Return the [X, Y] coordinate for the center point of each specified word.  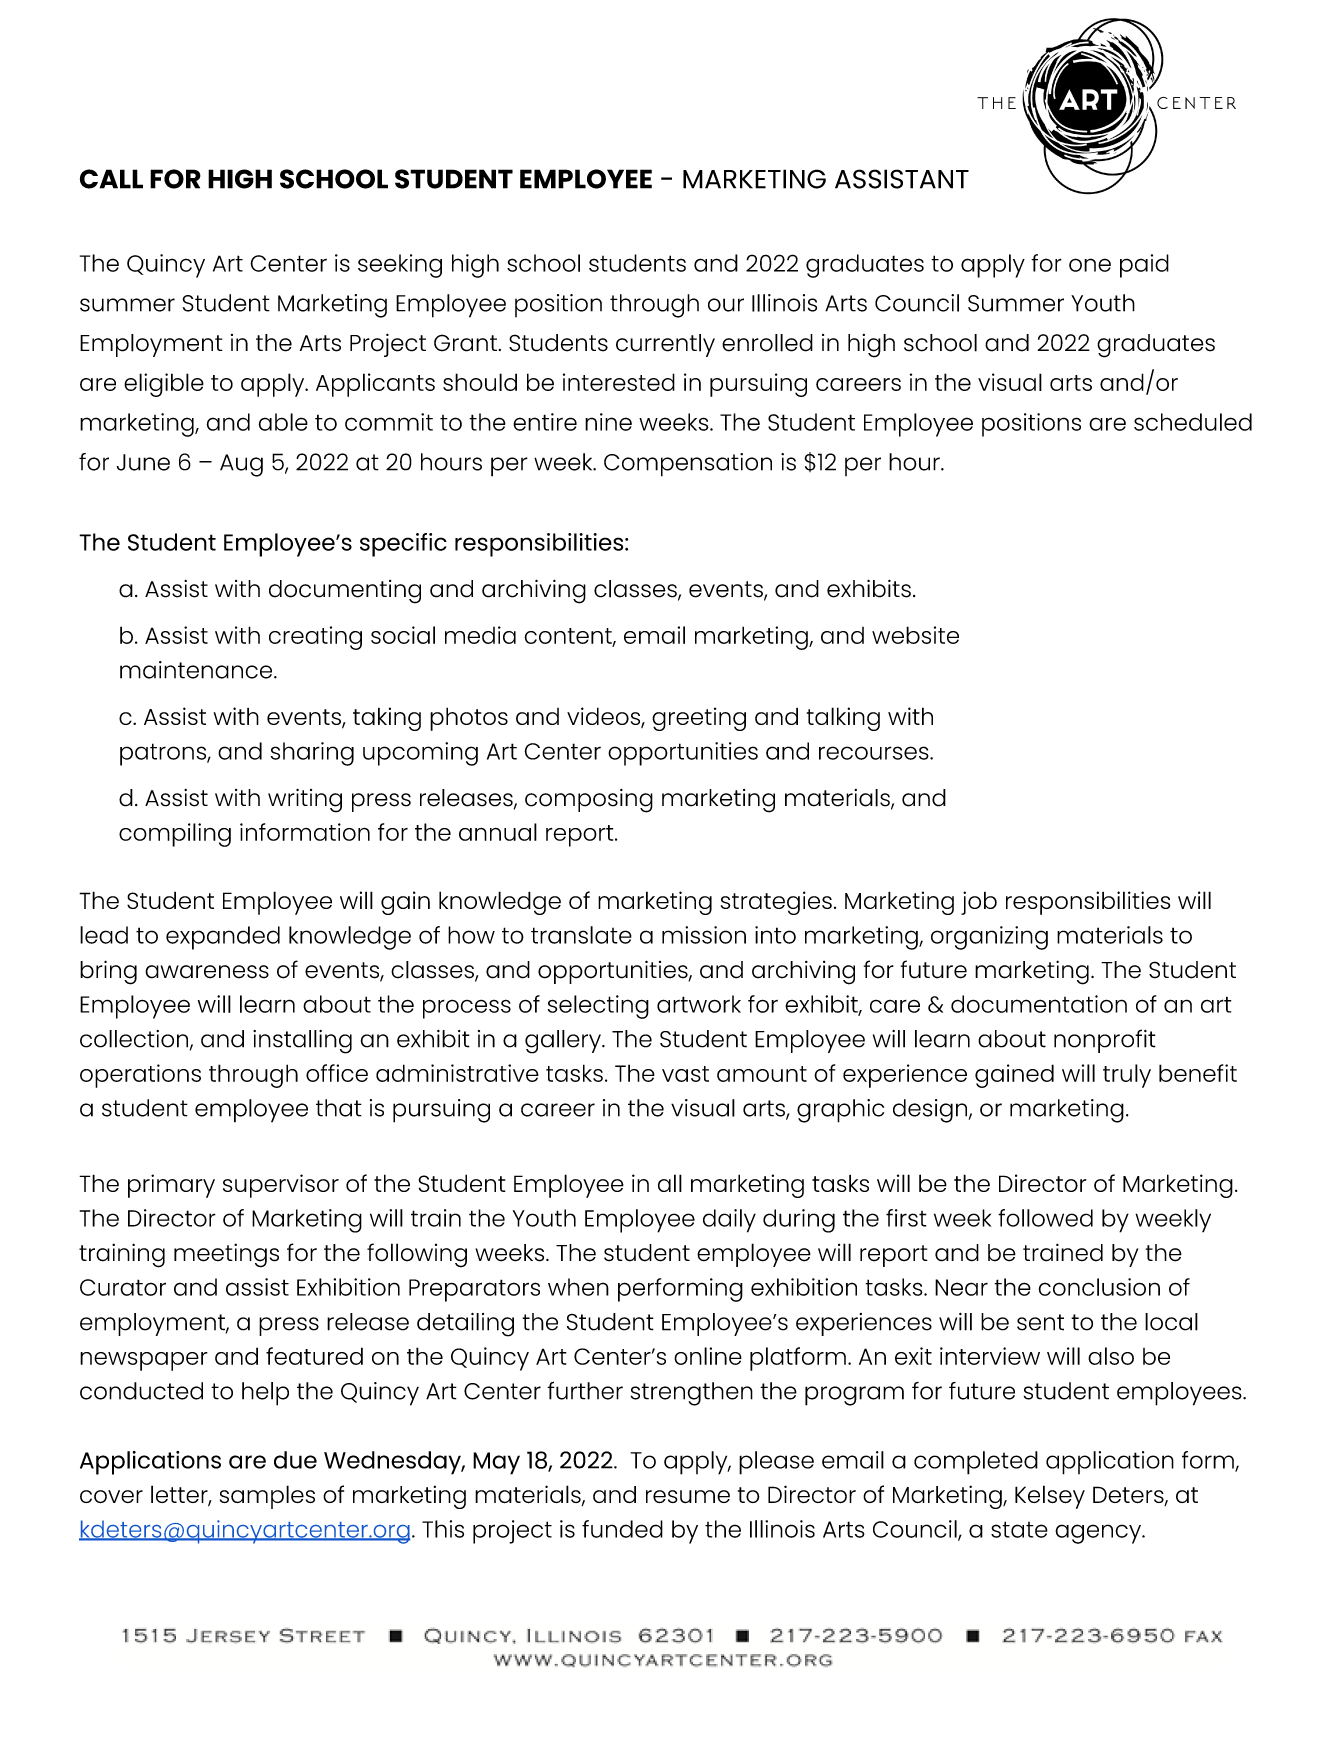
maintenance [197, 670]
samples [267, 1497]
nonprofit [1105, 1041]
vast [685, 1074]
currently [665, 345]
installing [302, 1042]
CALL [111, 179]
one [1090, 265]
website [915, 635]
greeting [699, 719]
